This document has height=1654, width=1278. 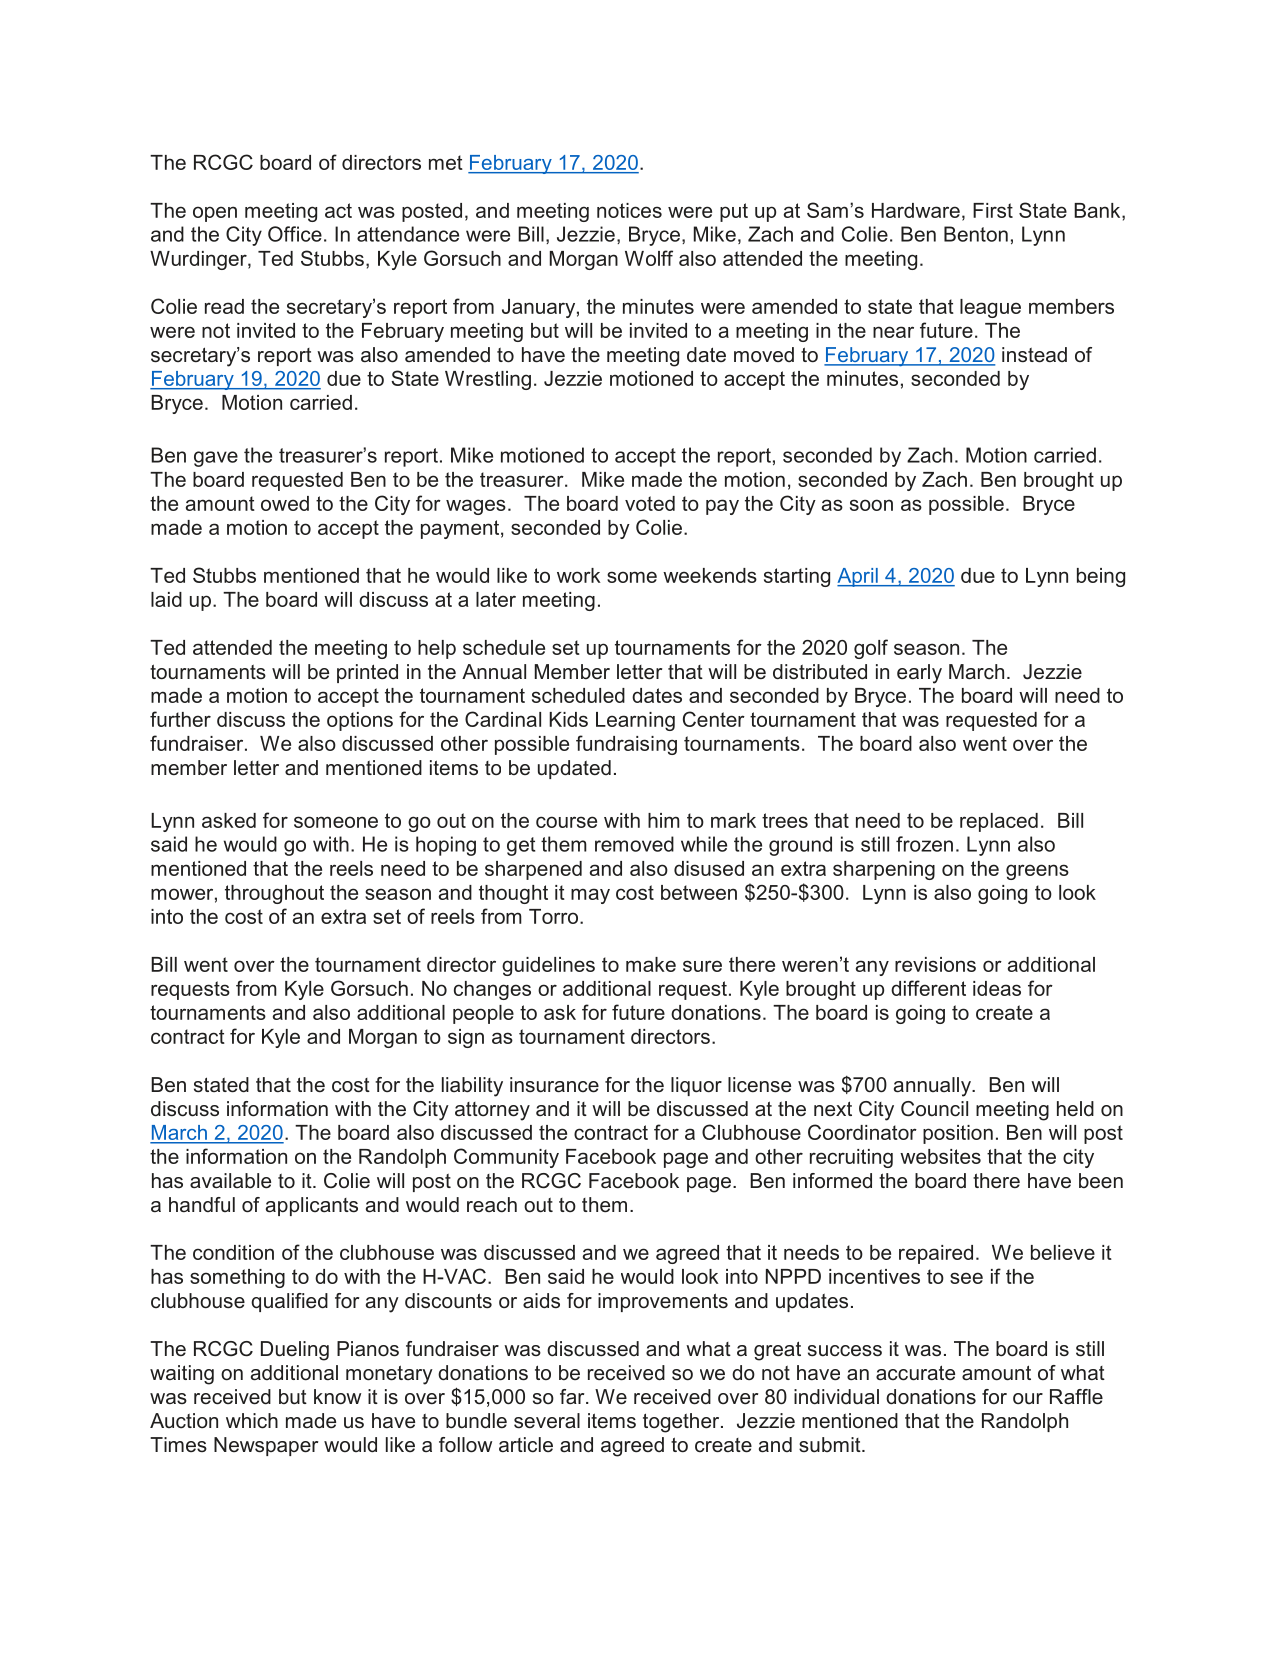 I want to click on printed, so click(x=367, y=673).
